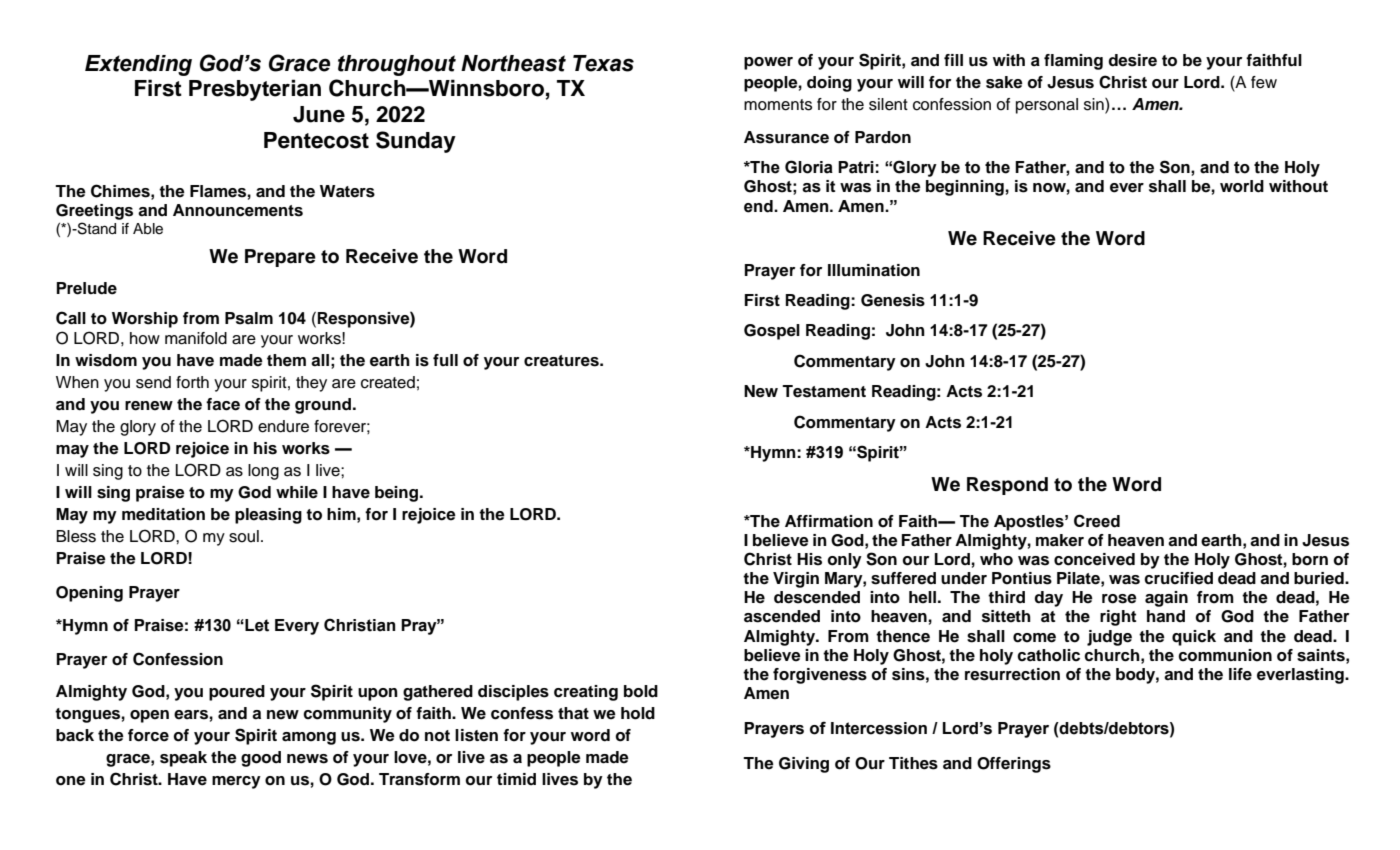 The image size is (1400, 850). What do you see at coordinates (249, 318) in the screenshot?
I see `Psalm` at bounding box center [249, 318].
